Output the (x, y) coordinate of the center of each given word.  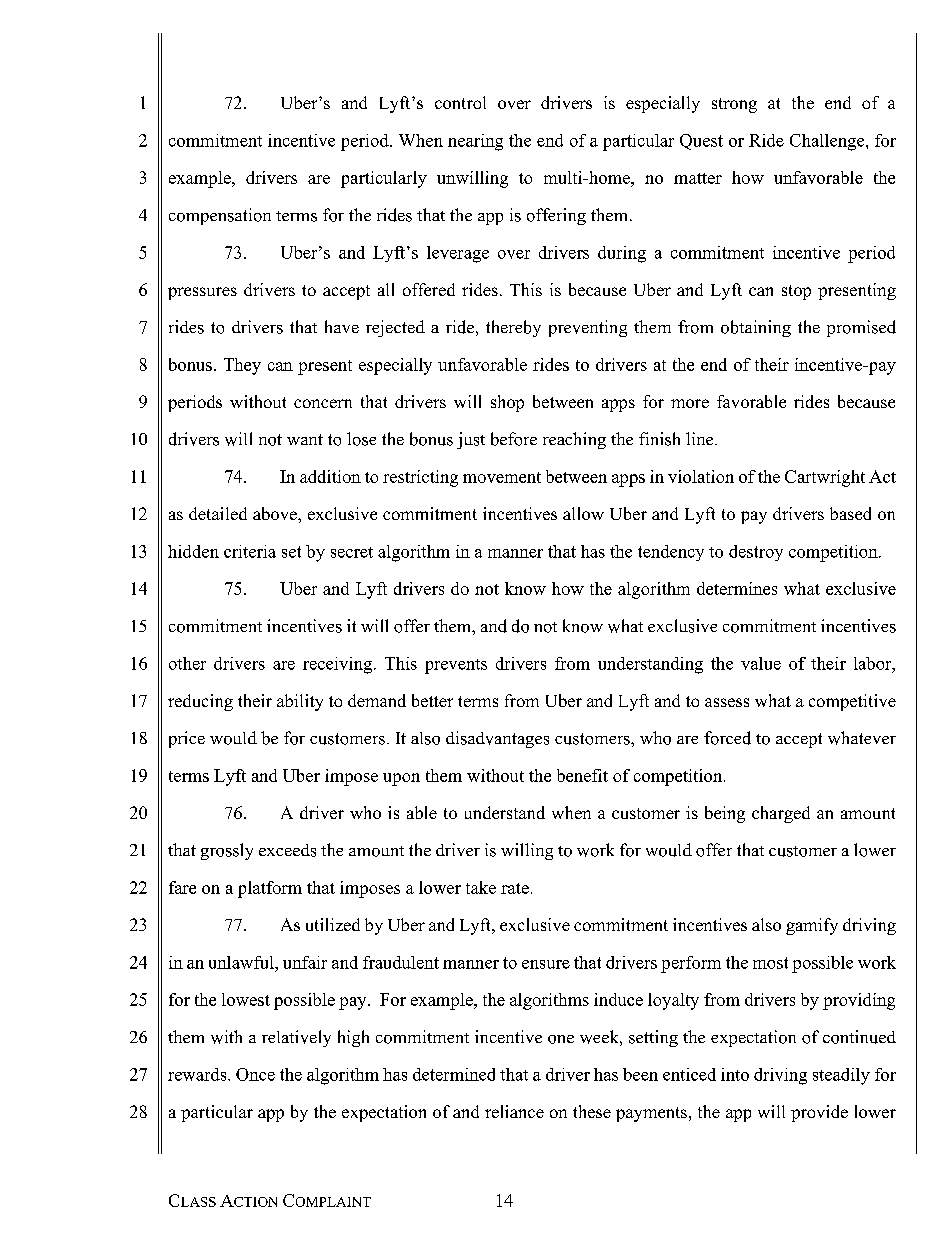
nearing (475, 142)
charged (781, 814)
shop (507, 403)
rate (515, 888)
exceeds (287, 850)
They (242, 366)
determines (737, 588)
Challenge (828, 142)
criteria (250, 551)
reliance (514, 1111)
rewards (198, 1074)
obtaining (756, 328)
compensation (220, 216)
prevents (456, 666)
